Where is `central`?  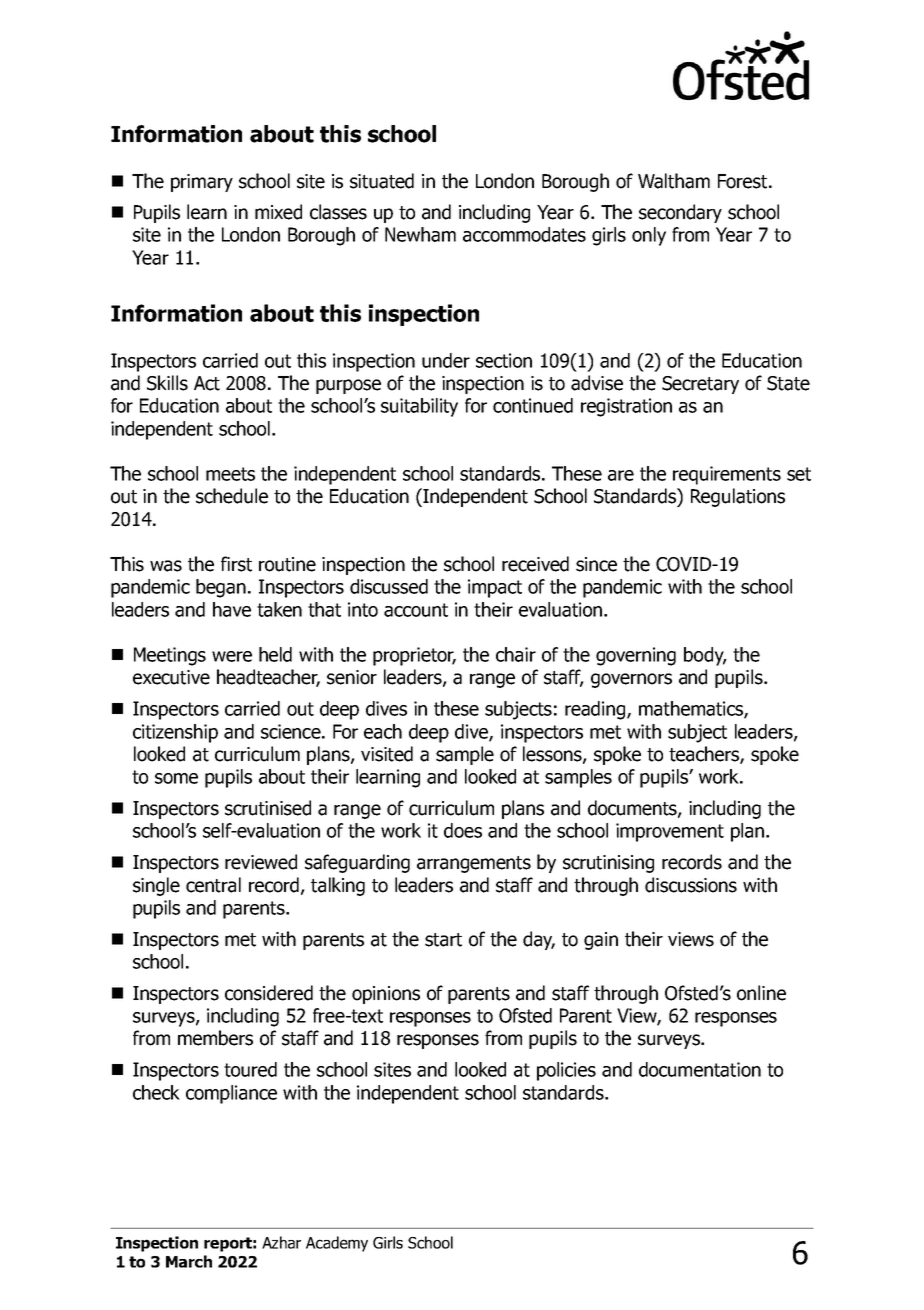 central is located at coordinates (213, 885).
